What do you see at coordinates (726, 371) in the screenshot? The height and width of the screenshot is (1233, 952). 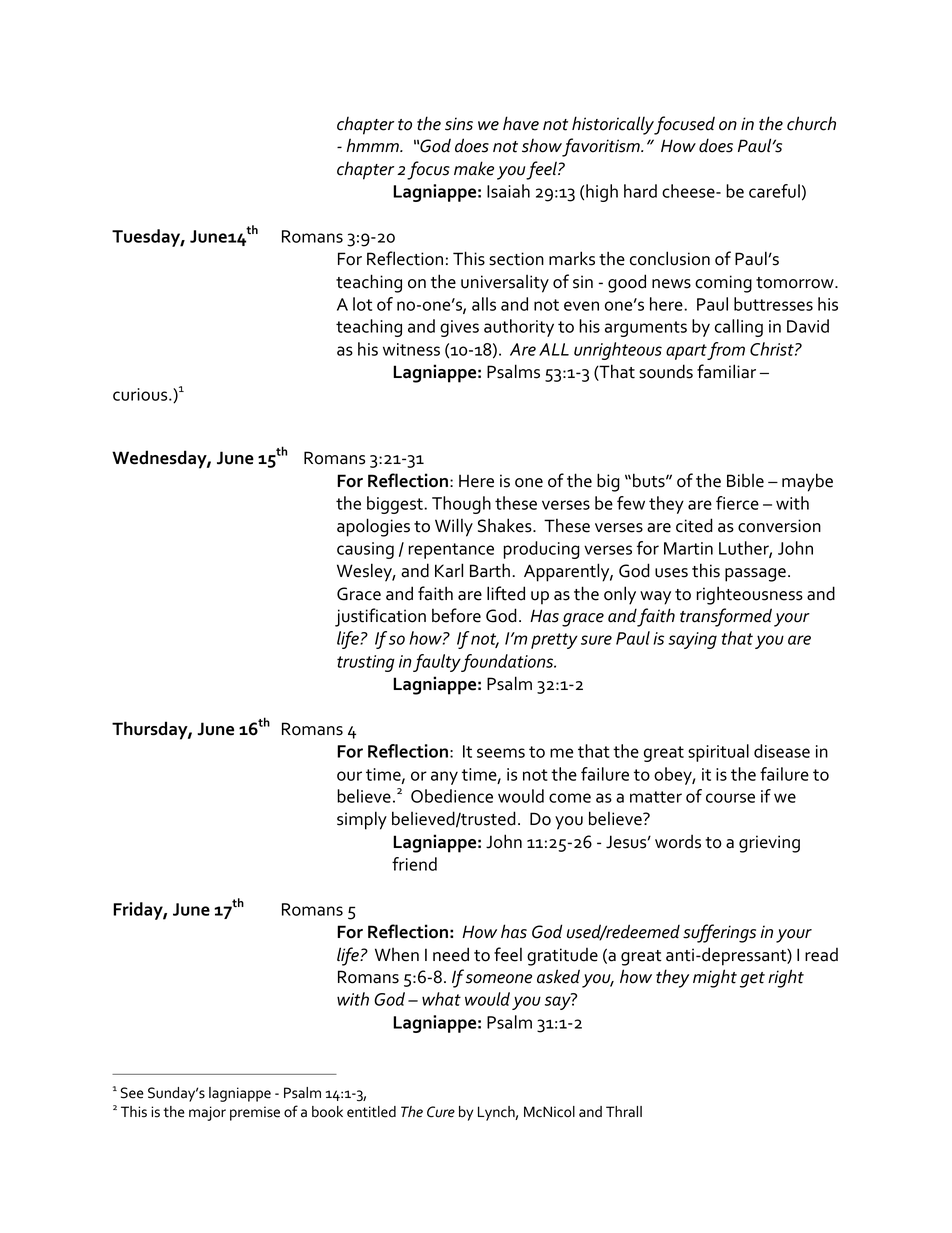 I see `familiar` at bounding box center [726, 371].
